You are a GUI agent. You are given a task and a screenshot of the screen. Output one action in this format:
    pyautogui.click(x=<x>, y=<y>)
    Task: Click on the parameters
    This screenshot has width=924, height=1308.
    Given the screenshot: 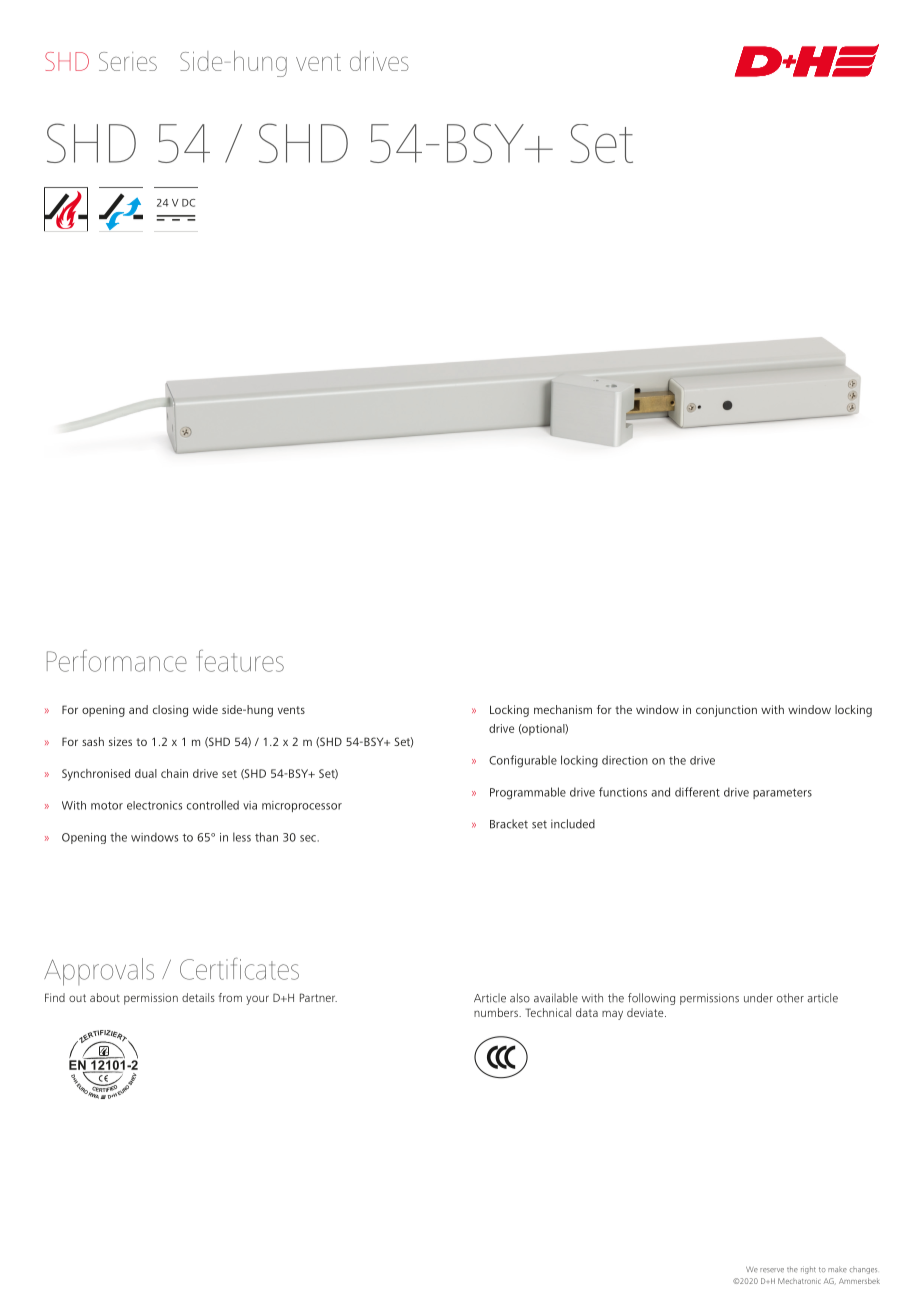 What is the action you would take?
    pyautogui.click(x=782, y=794)
